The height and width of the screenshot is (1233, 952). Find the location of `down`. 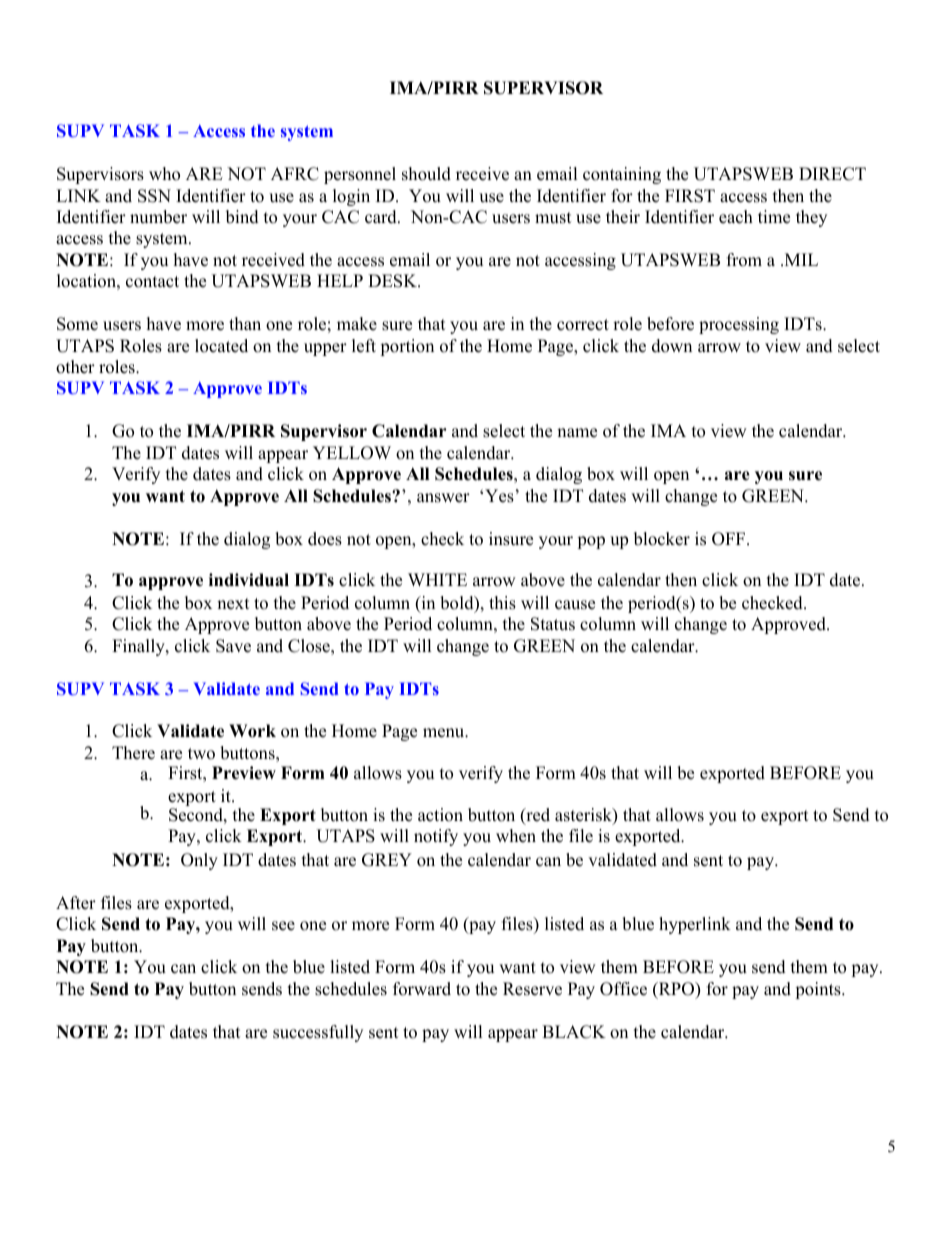

down is located at coordinates (672, 346).
